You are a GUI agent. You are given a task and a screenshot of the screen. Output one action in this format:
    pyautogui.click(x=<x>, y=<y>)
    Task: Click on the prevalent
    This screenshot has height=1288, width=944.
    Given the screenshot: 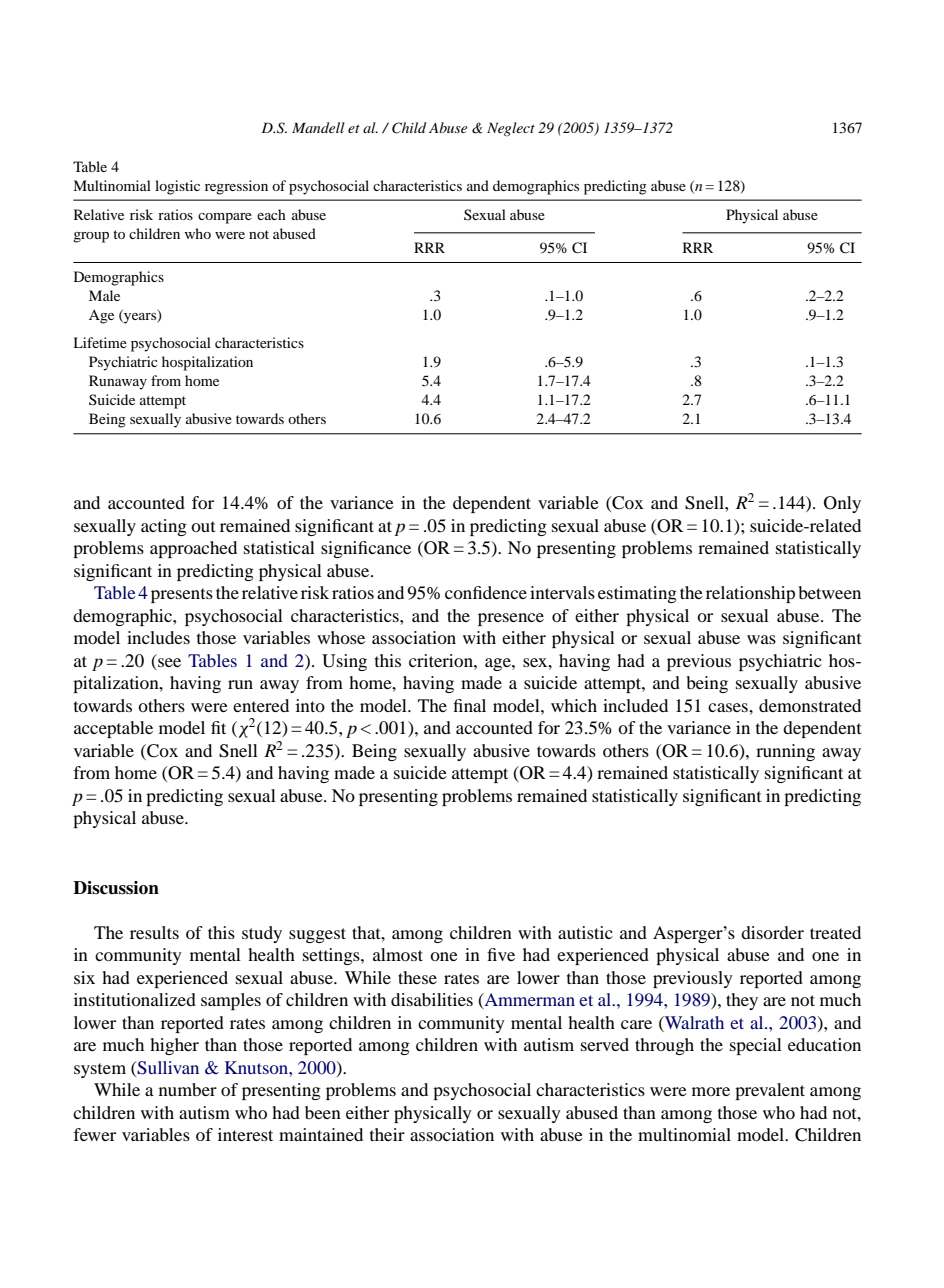 What is the action you would take?
    pyautogui.click(x=770, y=1091)
